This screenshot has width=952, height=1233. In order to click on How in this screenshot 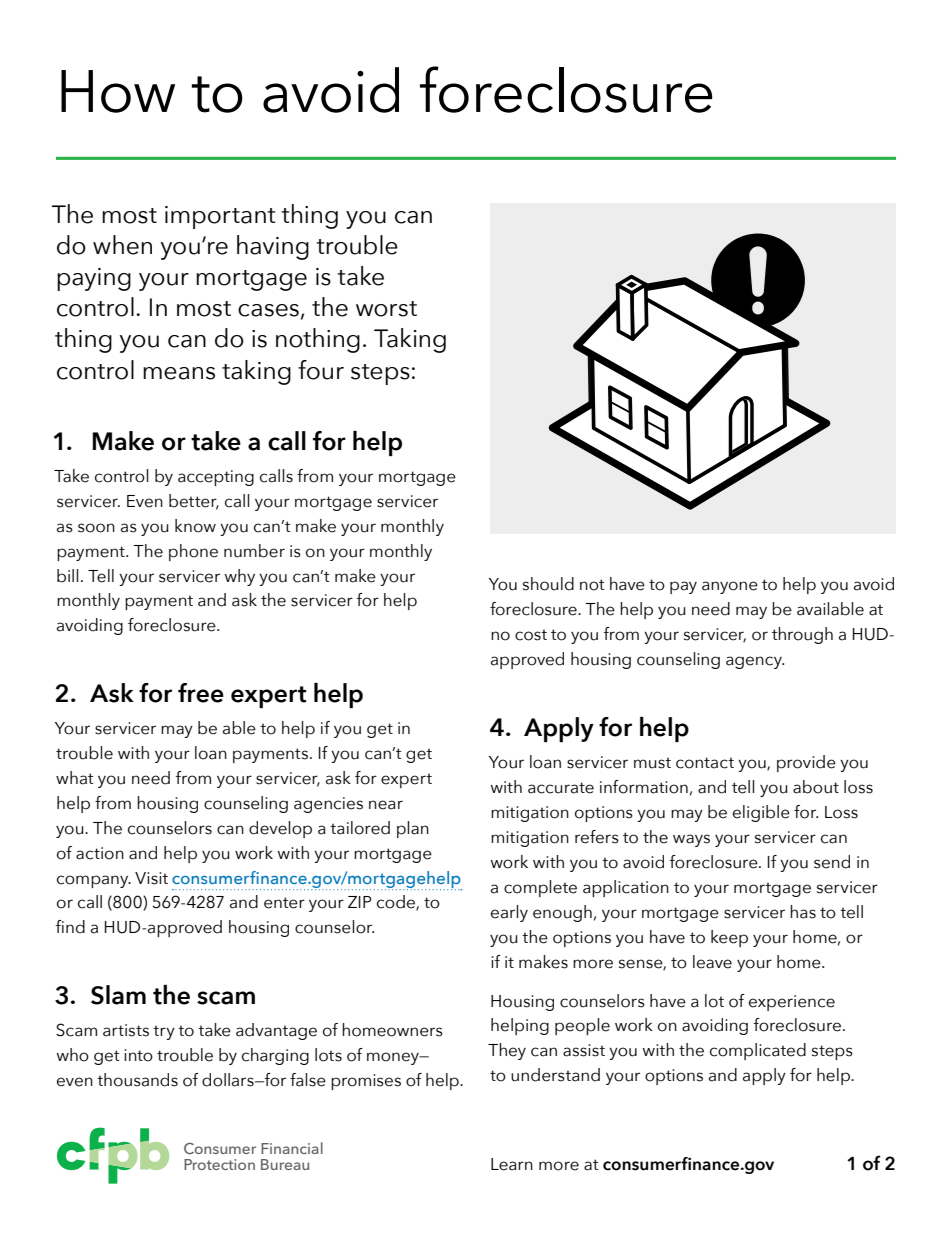, I will do `click(118, 91)`.
